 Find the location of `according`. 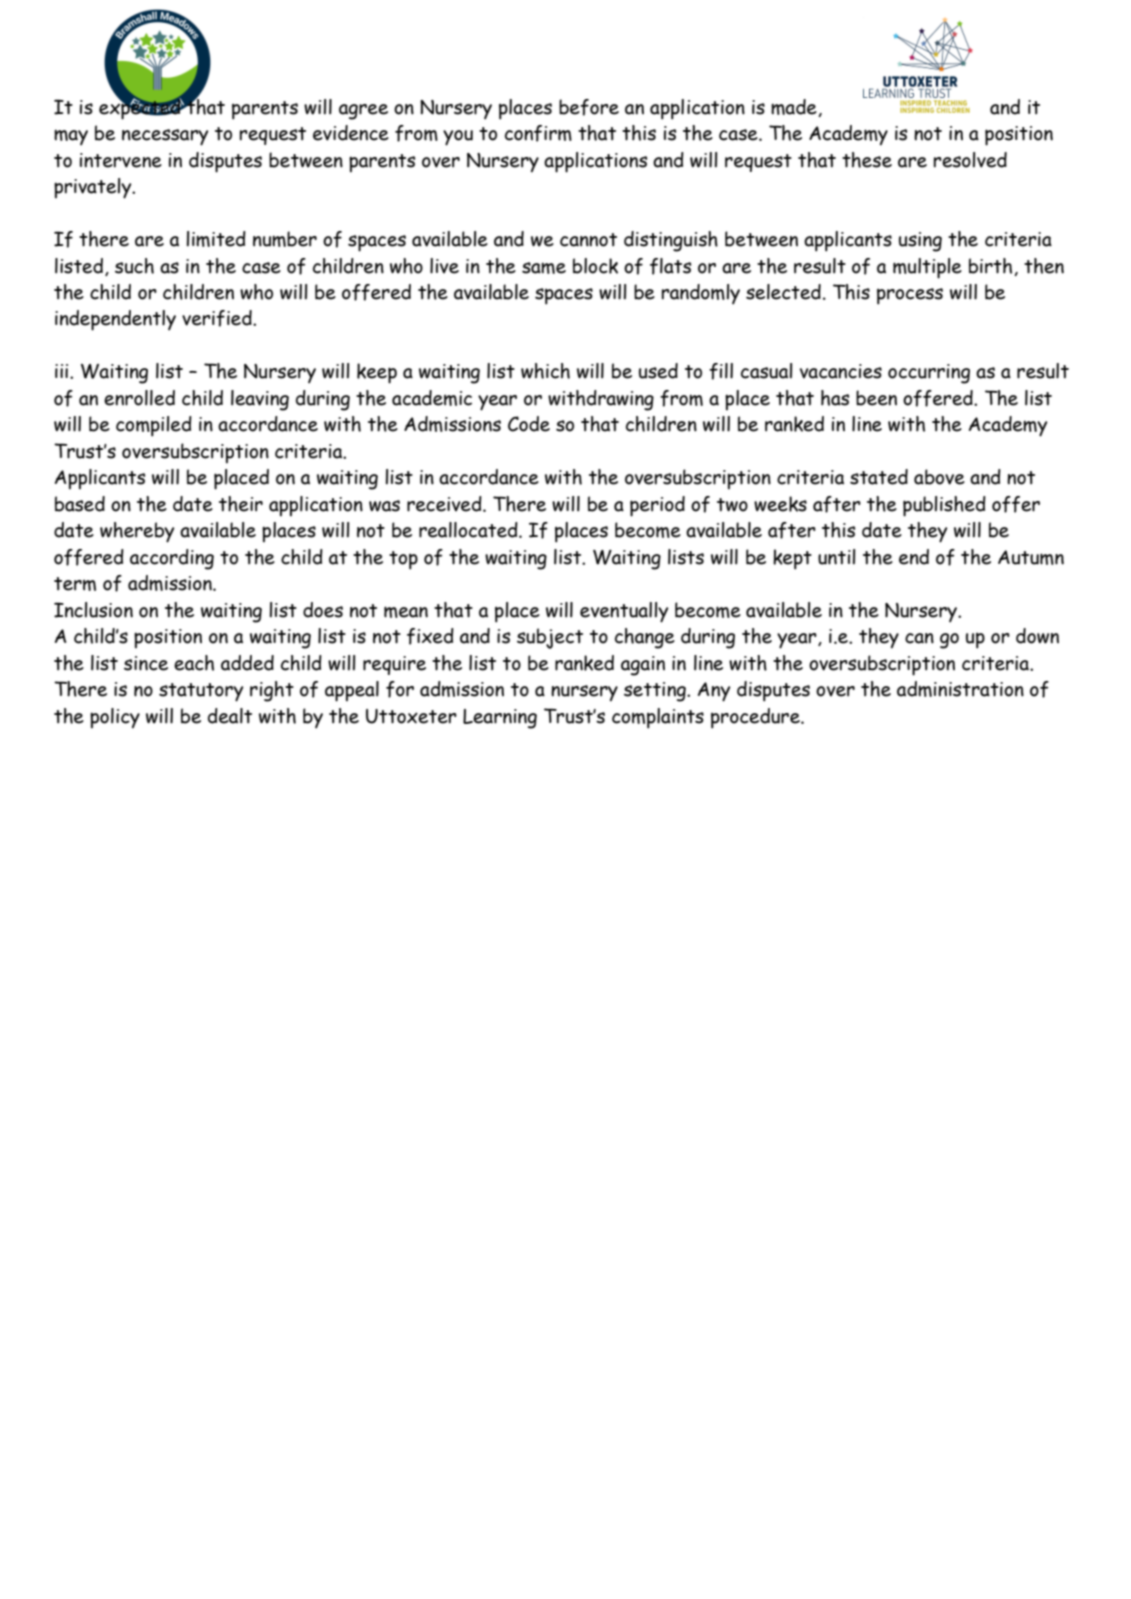

according is located at coordinates (172, 559).
